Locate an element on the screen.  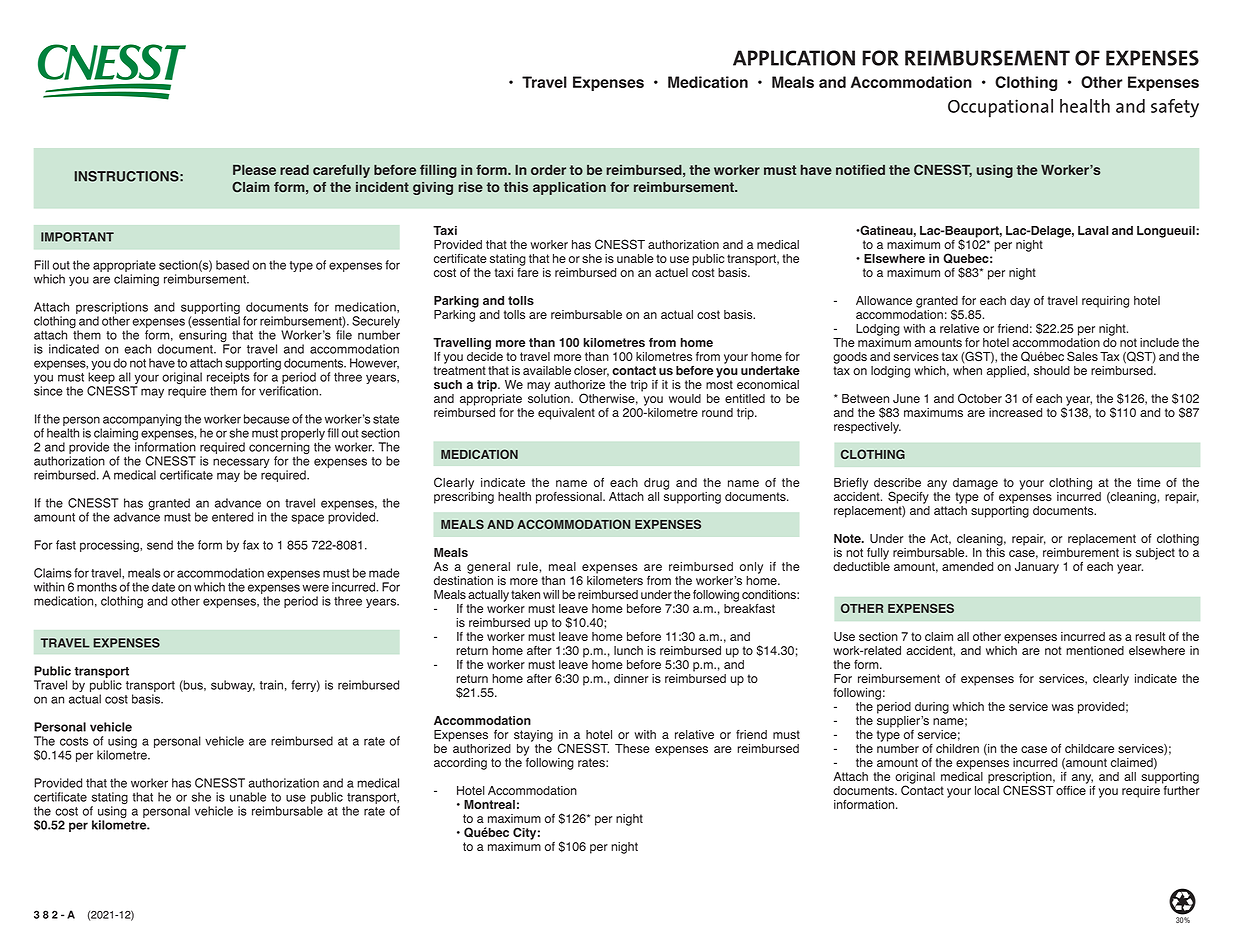
day is located at coordinates (1020, 302).
